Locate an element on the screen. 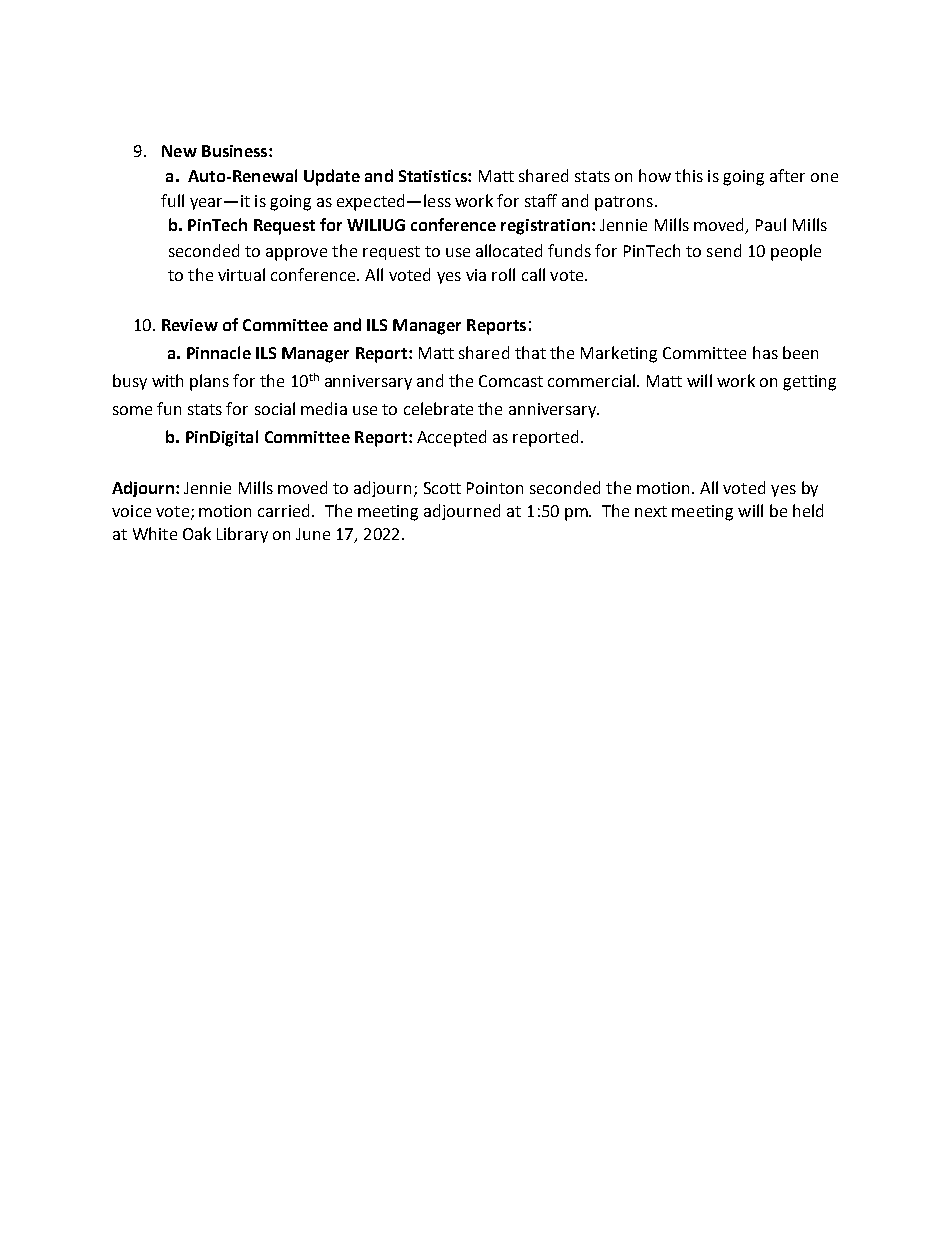 The image size is (952, 1233). Oak is located at coordinates (197, 533).
